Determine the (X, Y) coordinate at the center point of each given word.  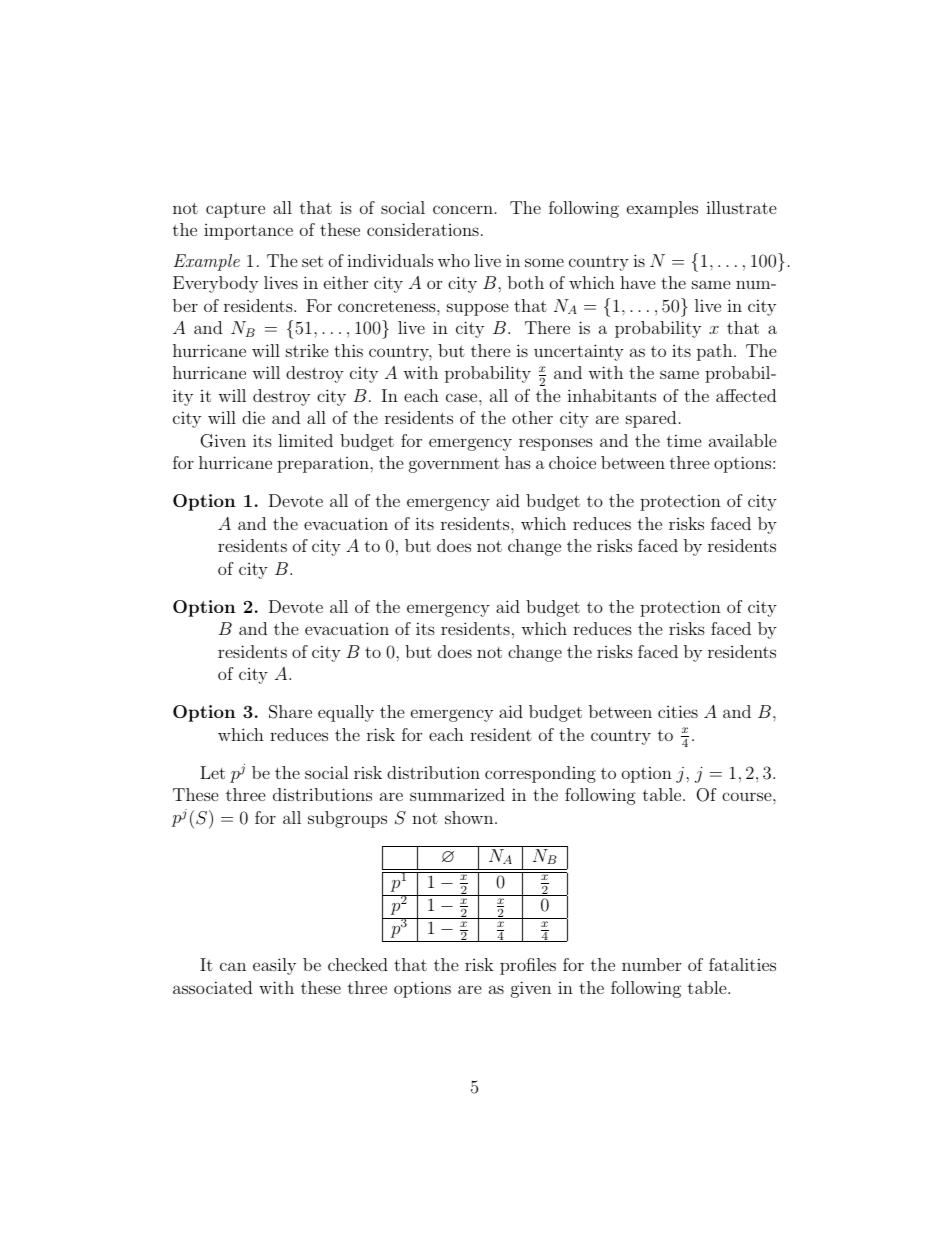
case (463, 397)
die (253, 417)
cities (678, 711)
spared (651, 419)
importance (248, 232)
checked (358, 964)
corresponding (540, 774)
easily (274, 966)
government (454, 465)
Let (212, 772)
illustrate (741, 207)
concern (463, 209)
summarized (457, 794)
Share (290, 712)
